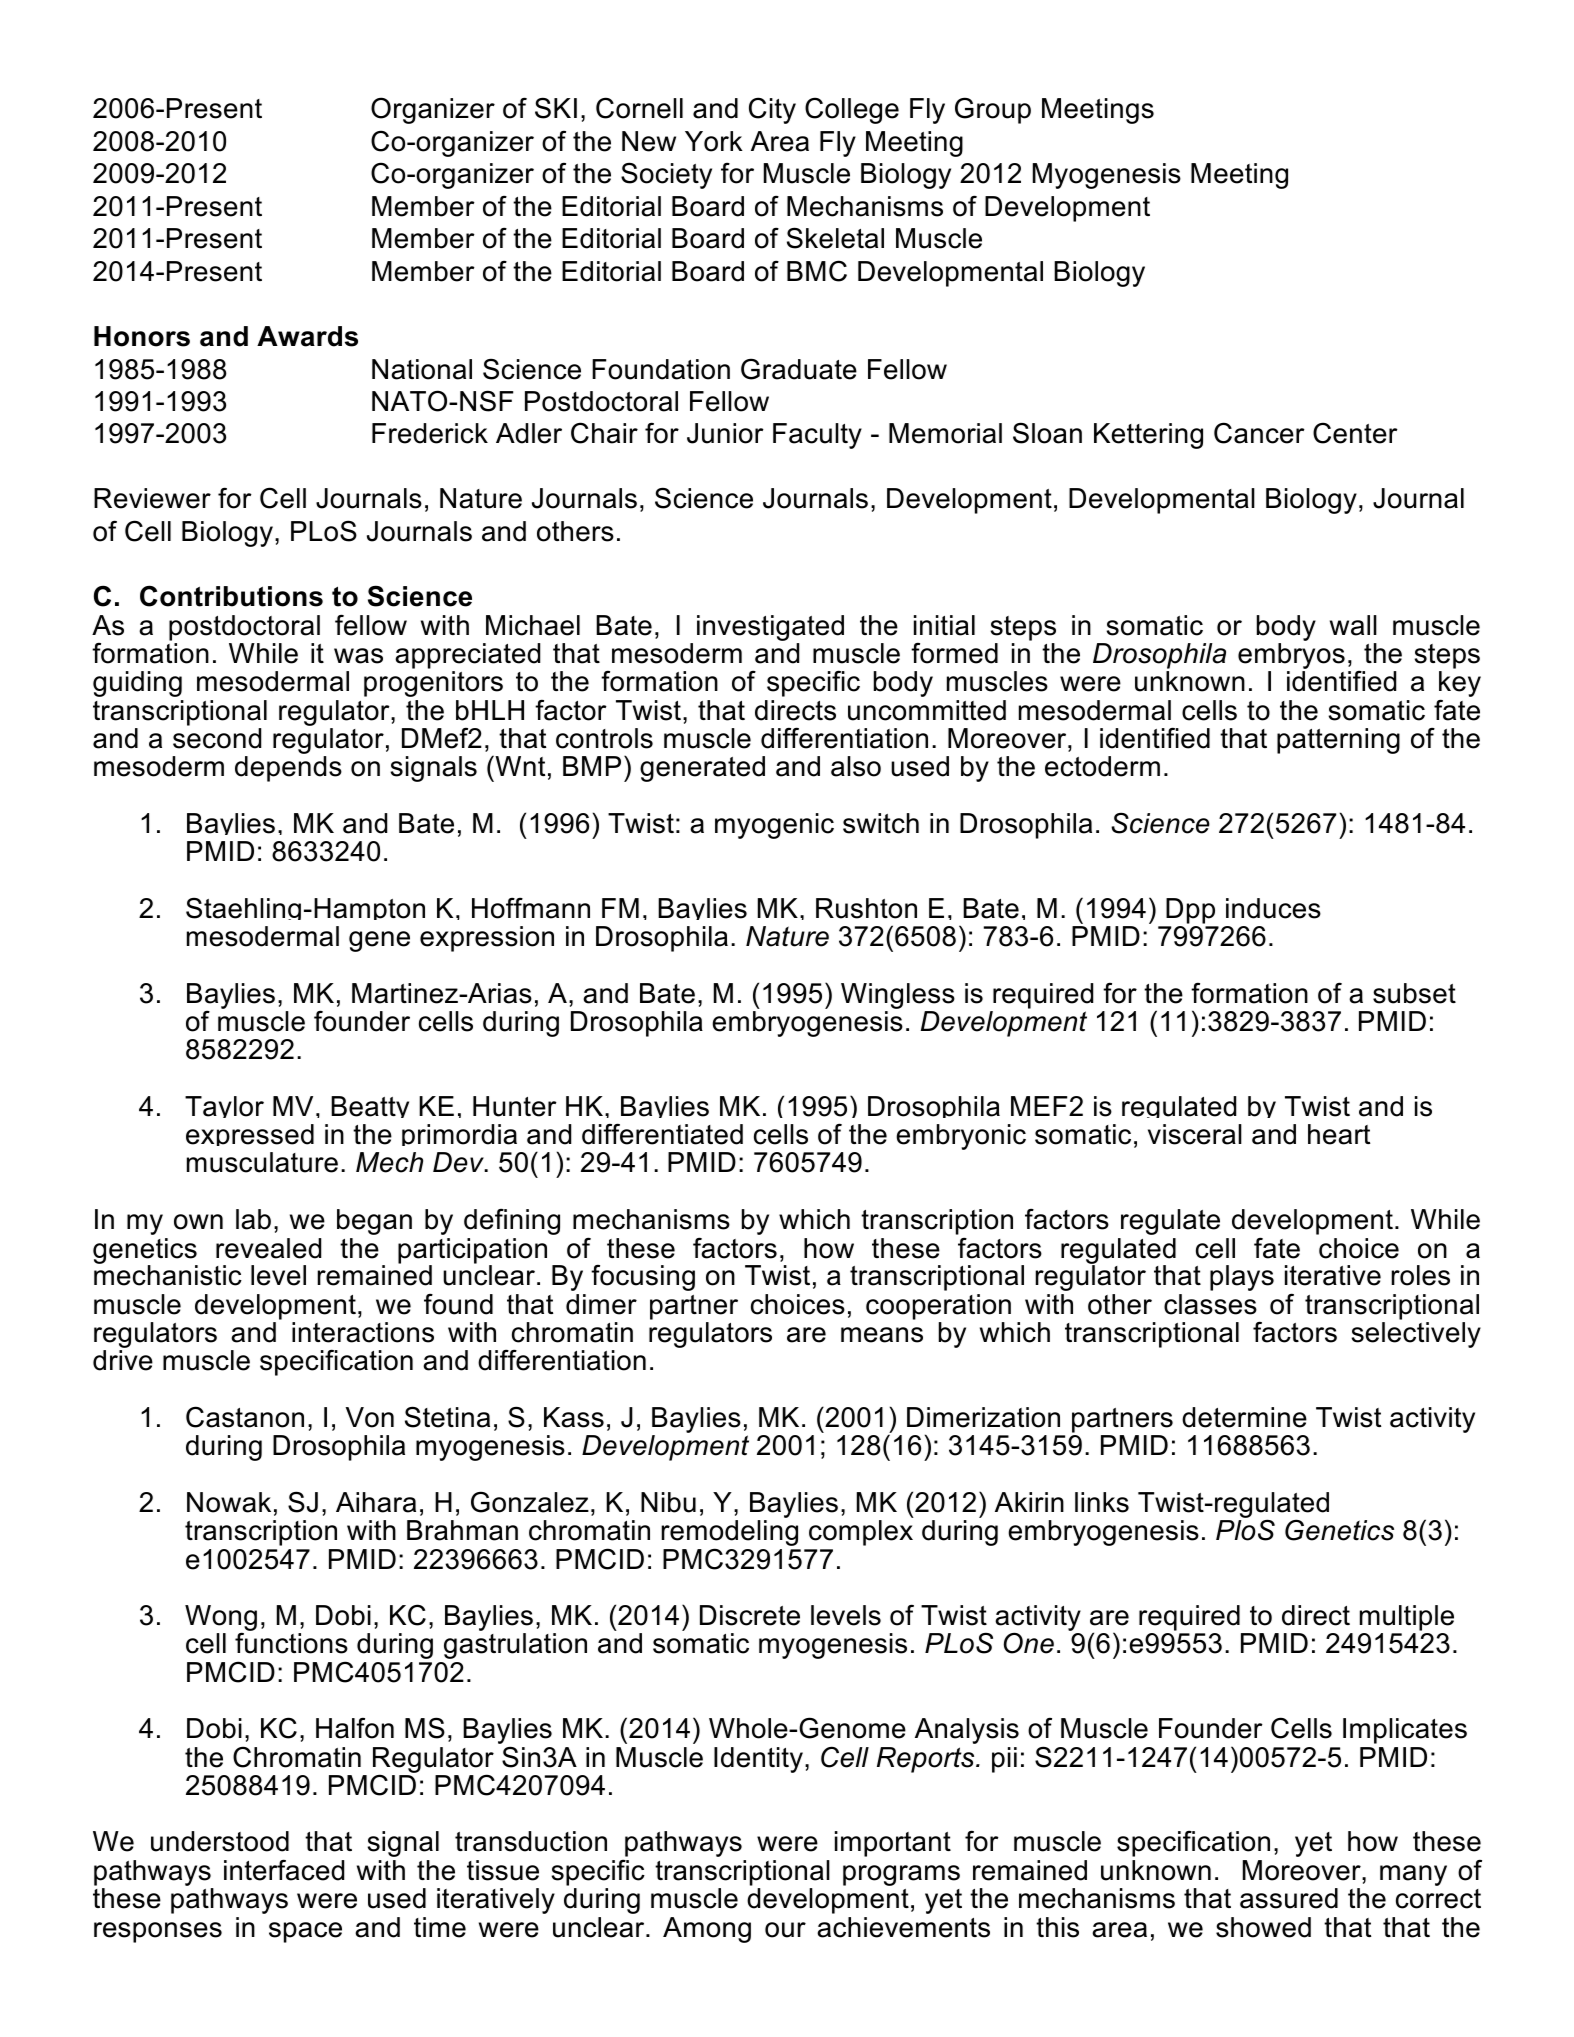 This screenshot has height=2037, width=1574. What do you see at coordinates (1338, 741) in the screenshot?
I see `patterning` at bounding box center [1338, 741].
